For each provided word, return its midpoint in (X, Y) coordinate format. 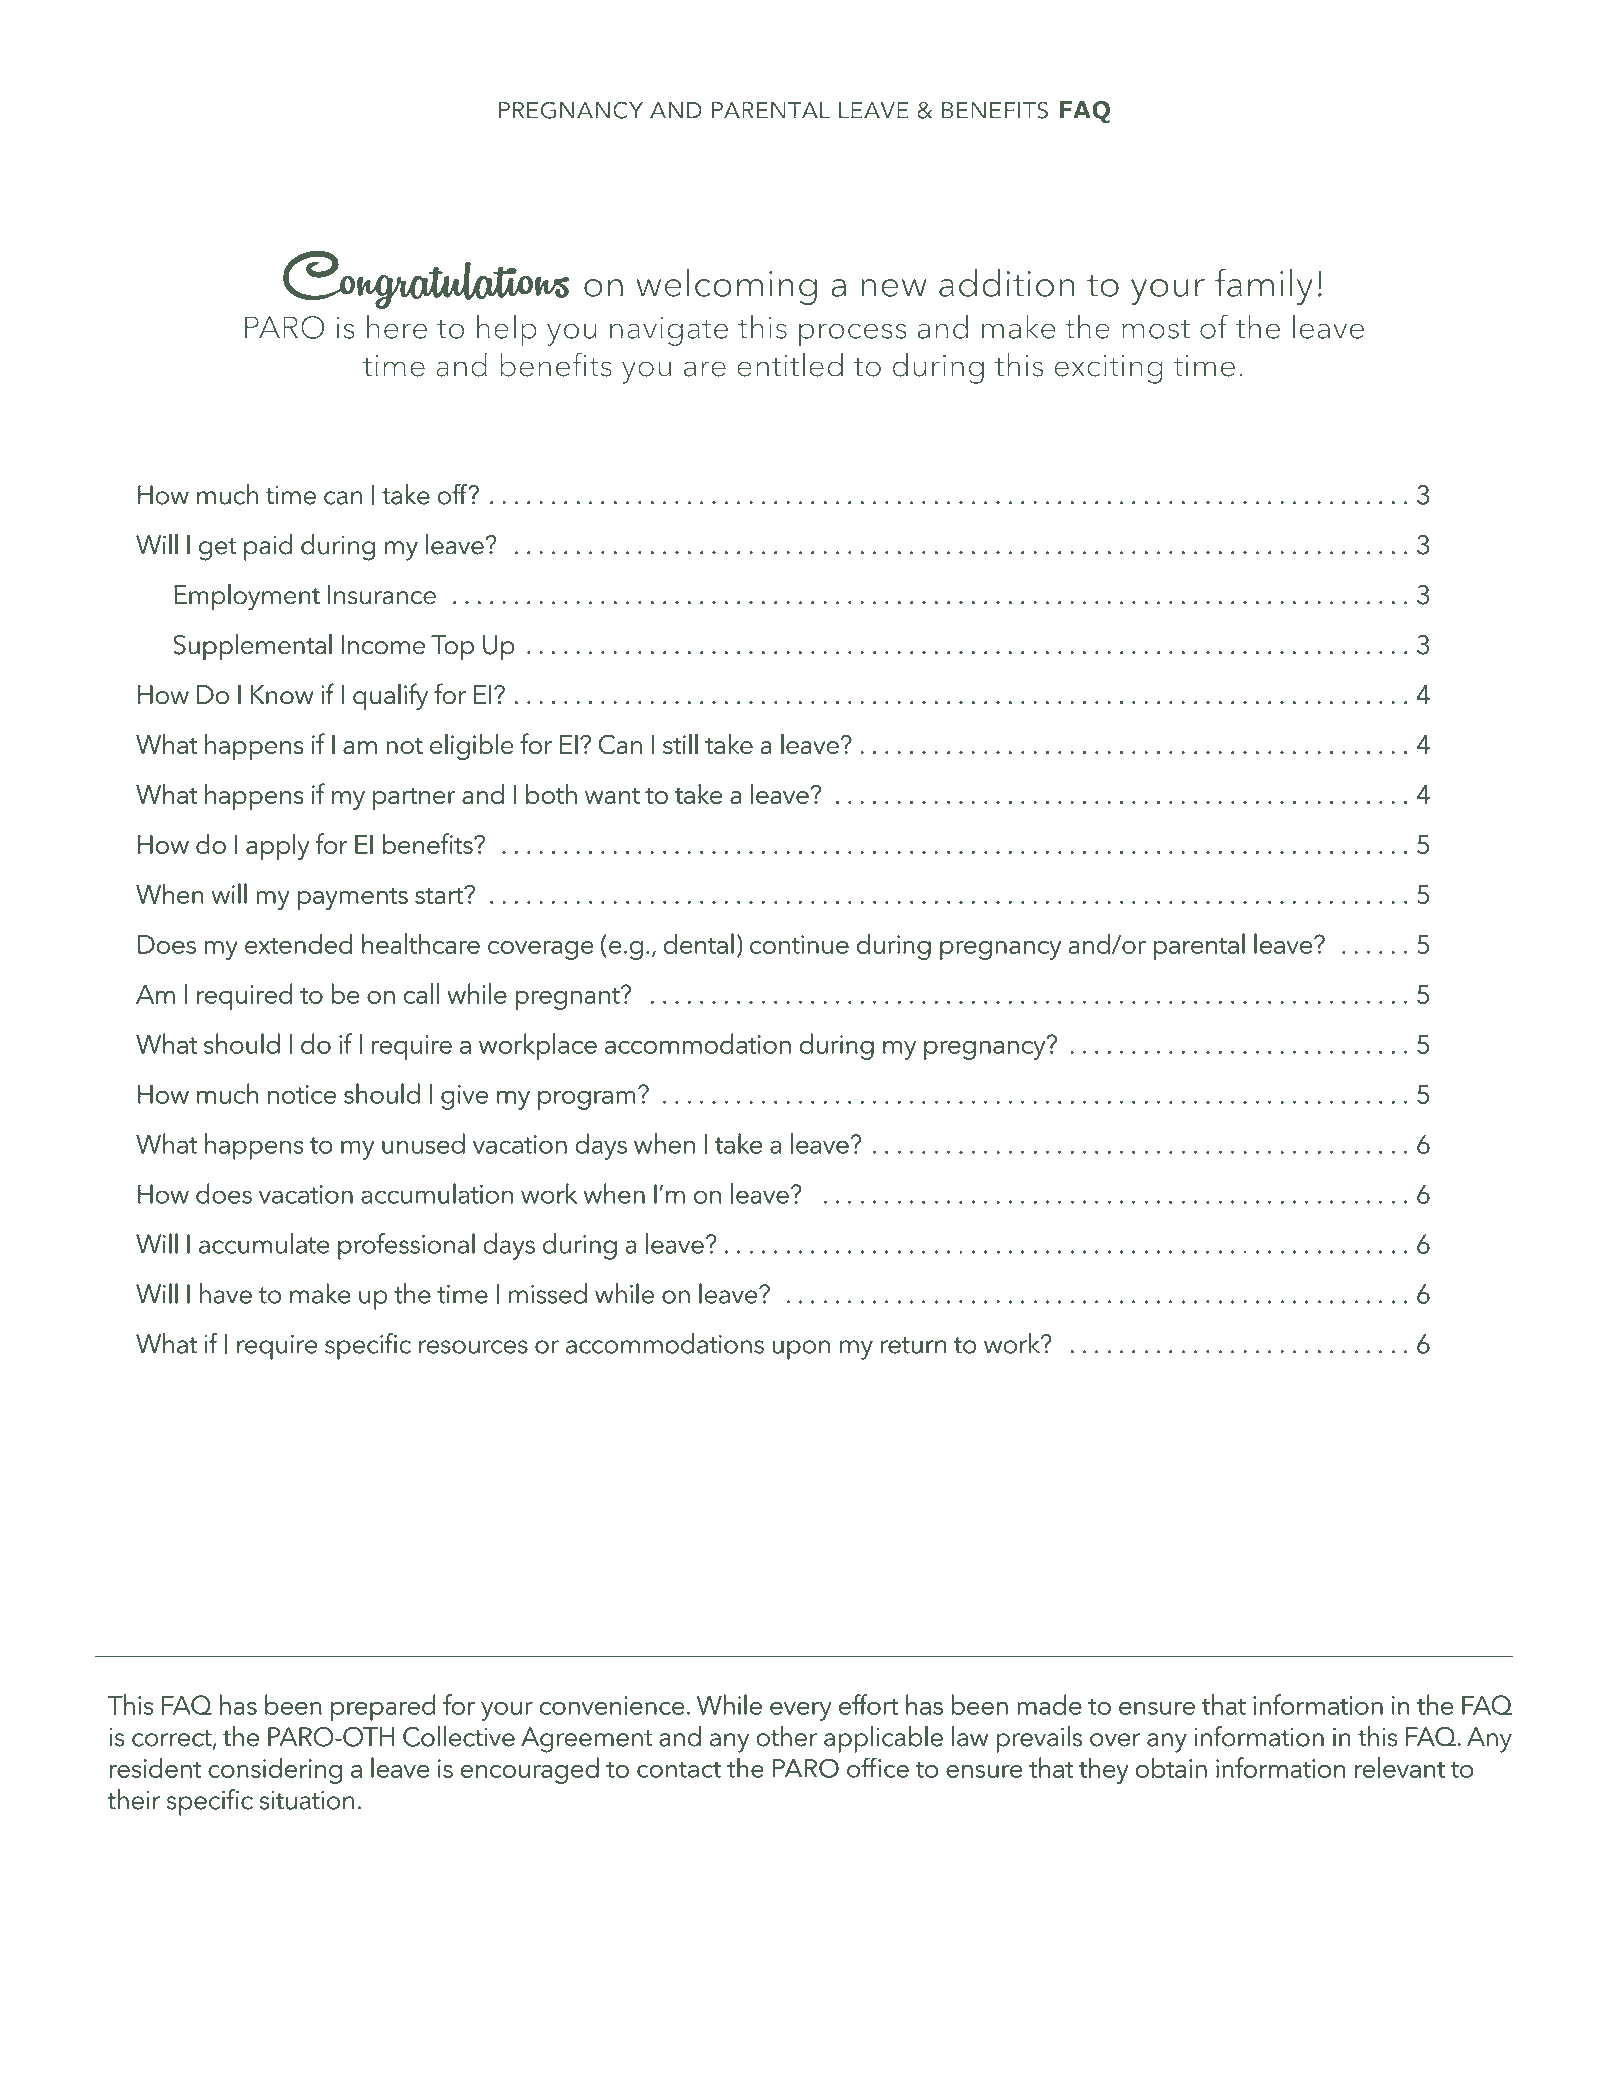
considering (275, 1770)
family (1264, 286)
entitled (790, 364)
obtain (1171, 1767)
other (786, 1736)
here (397, 327)
